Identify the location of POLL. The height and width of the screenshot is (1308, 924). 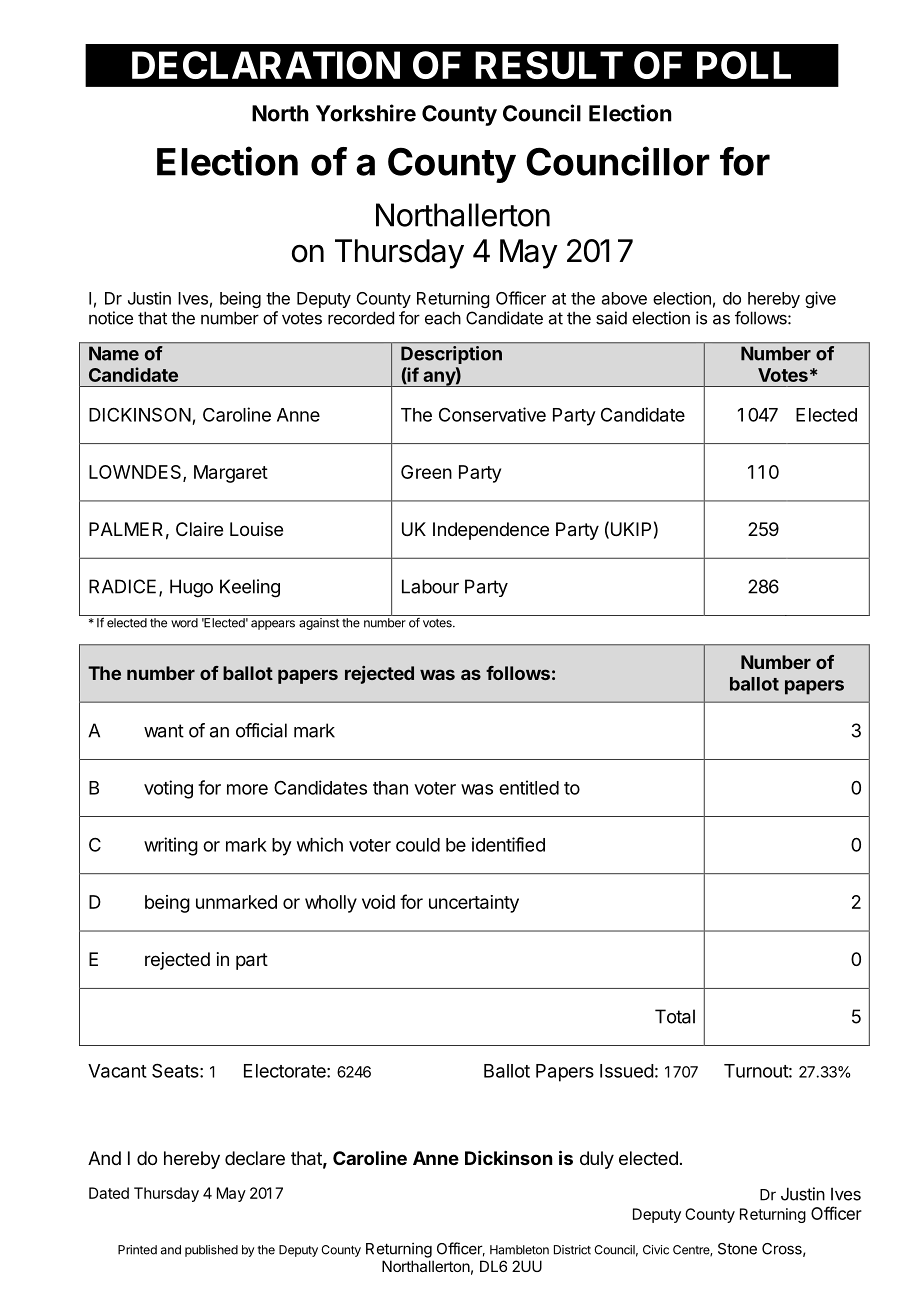
(744, 65).
